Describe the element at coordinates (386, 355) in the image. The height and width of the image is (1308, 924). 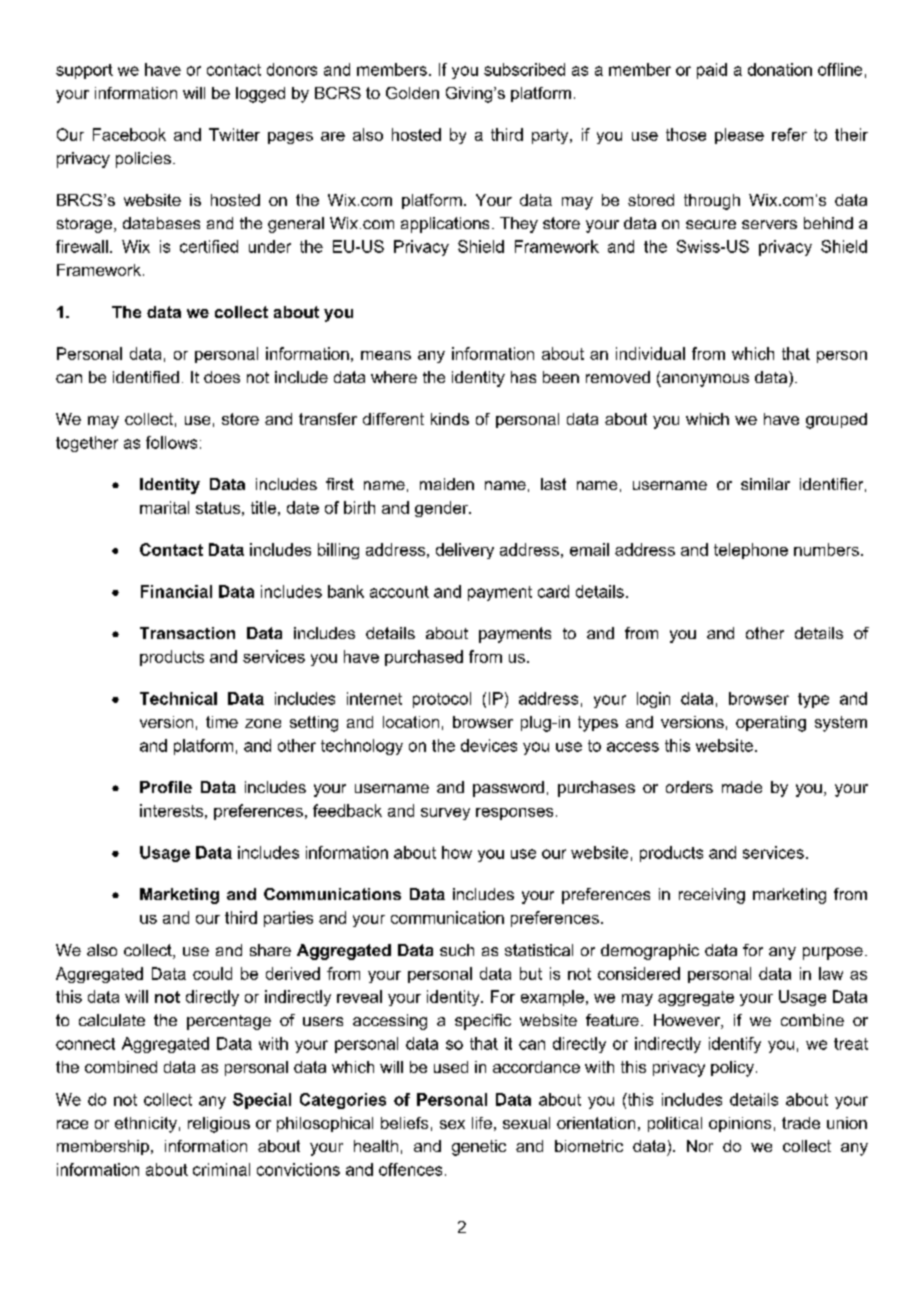
I see `means` at that location.
